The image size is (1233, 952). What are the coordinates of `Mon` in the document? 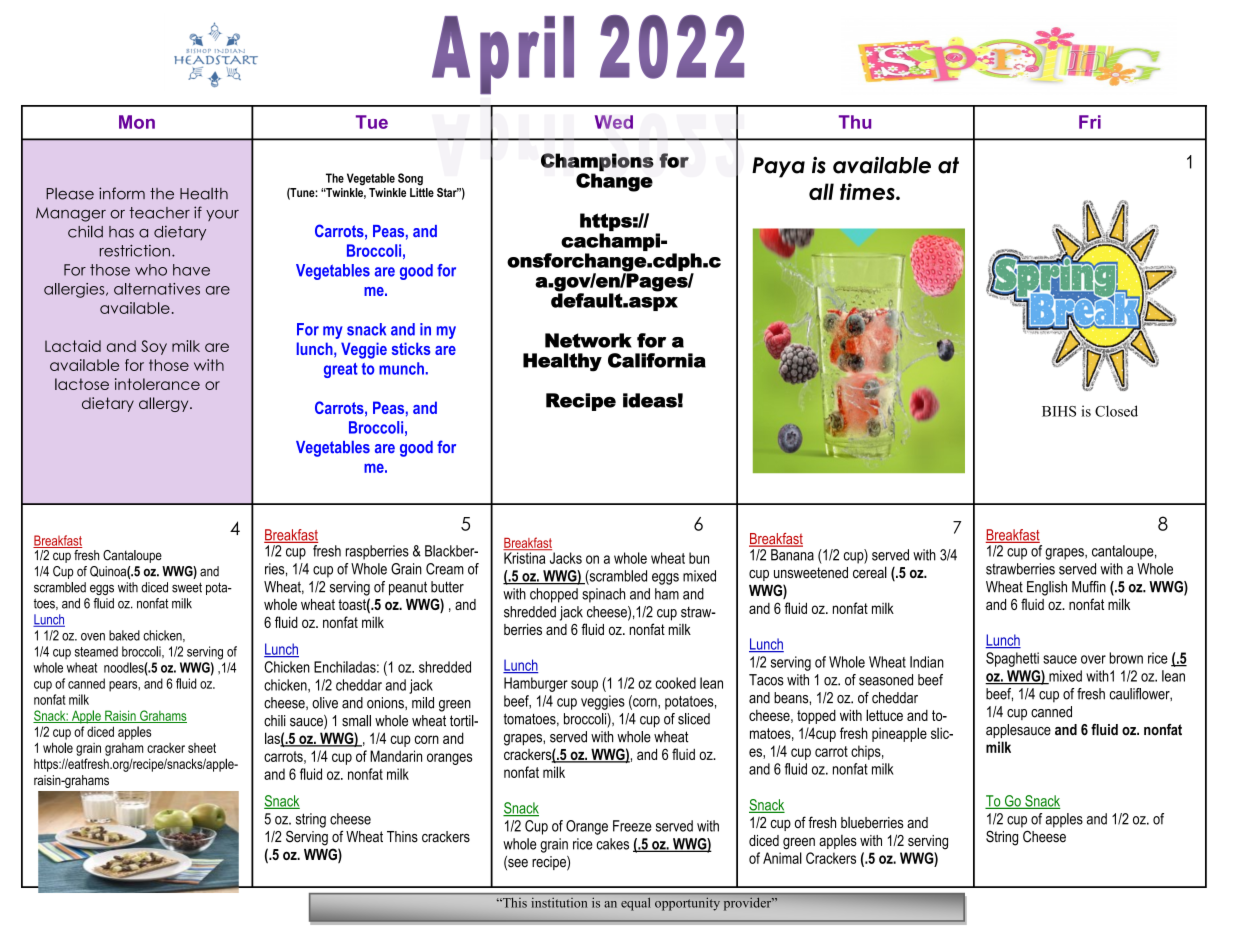 It's located at (137, 122).
